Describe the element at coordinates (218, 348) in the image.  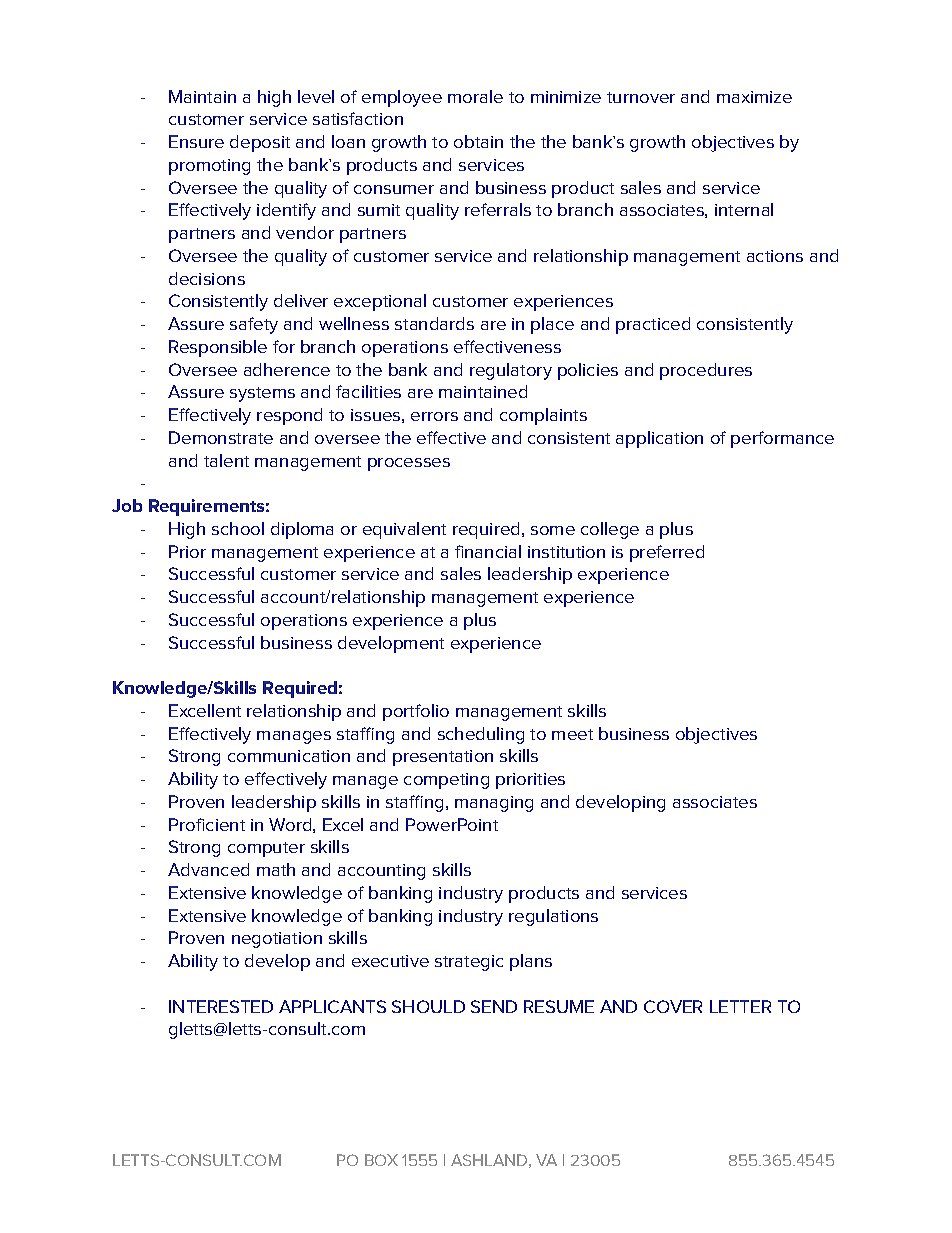
I see `Responsible` at that location.
